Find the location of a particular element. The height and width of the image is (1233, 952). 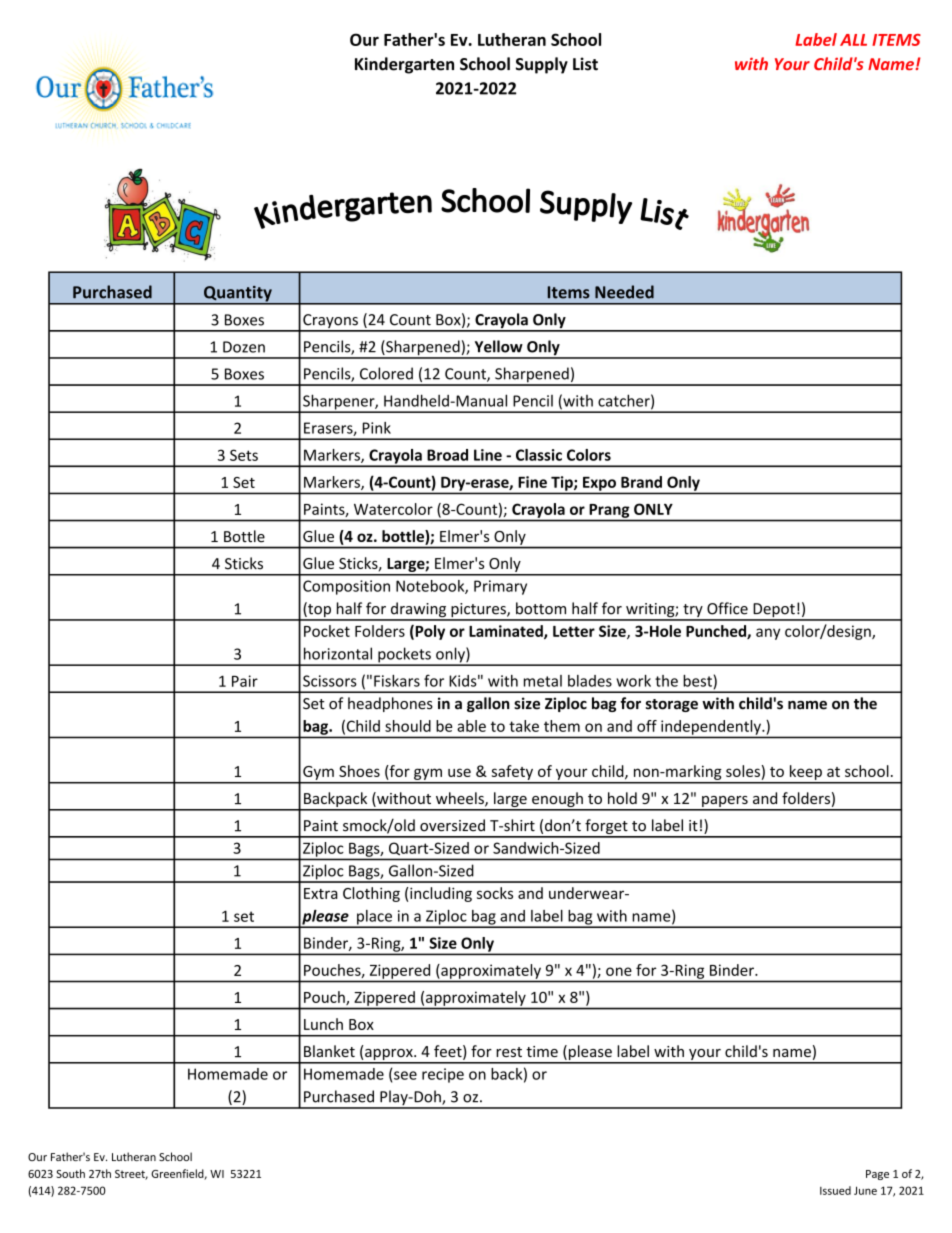

Issued is located at coordinates (835, 1190).
